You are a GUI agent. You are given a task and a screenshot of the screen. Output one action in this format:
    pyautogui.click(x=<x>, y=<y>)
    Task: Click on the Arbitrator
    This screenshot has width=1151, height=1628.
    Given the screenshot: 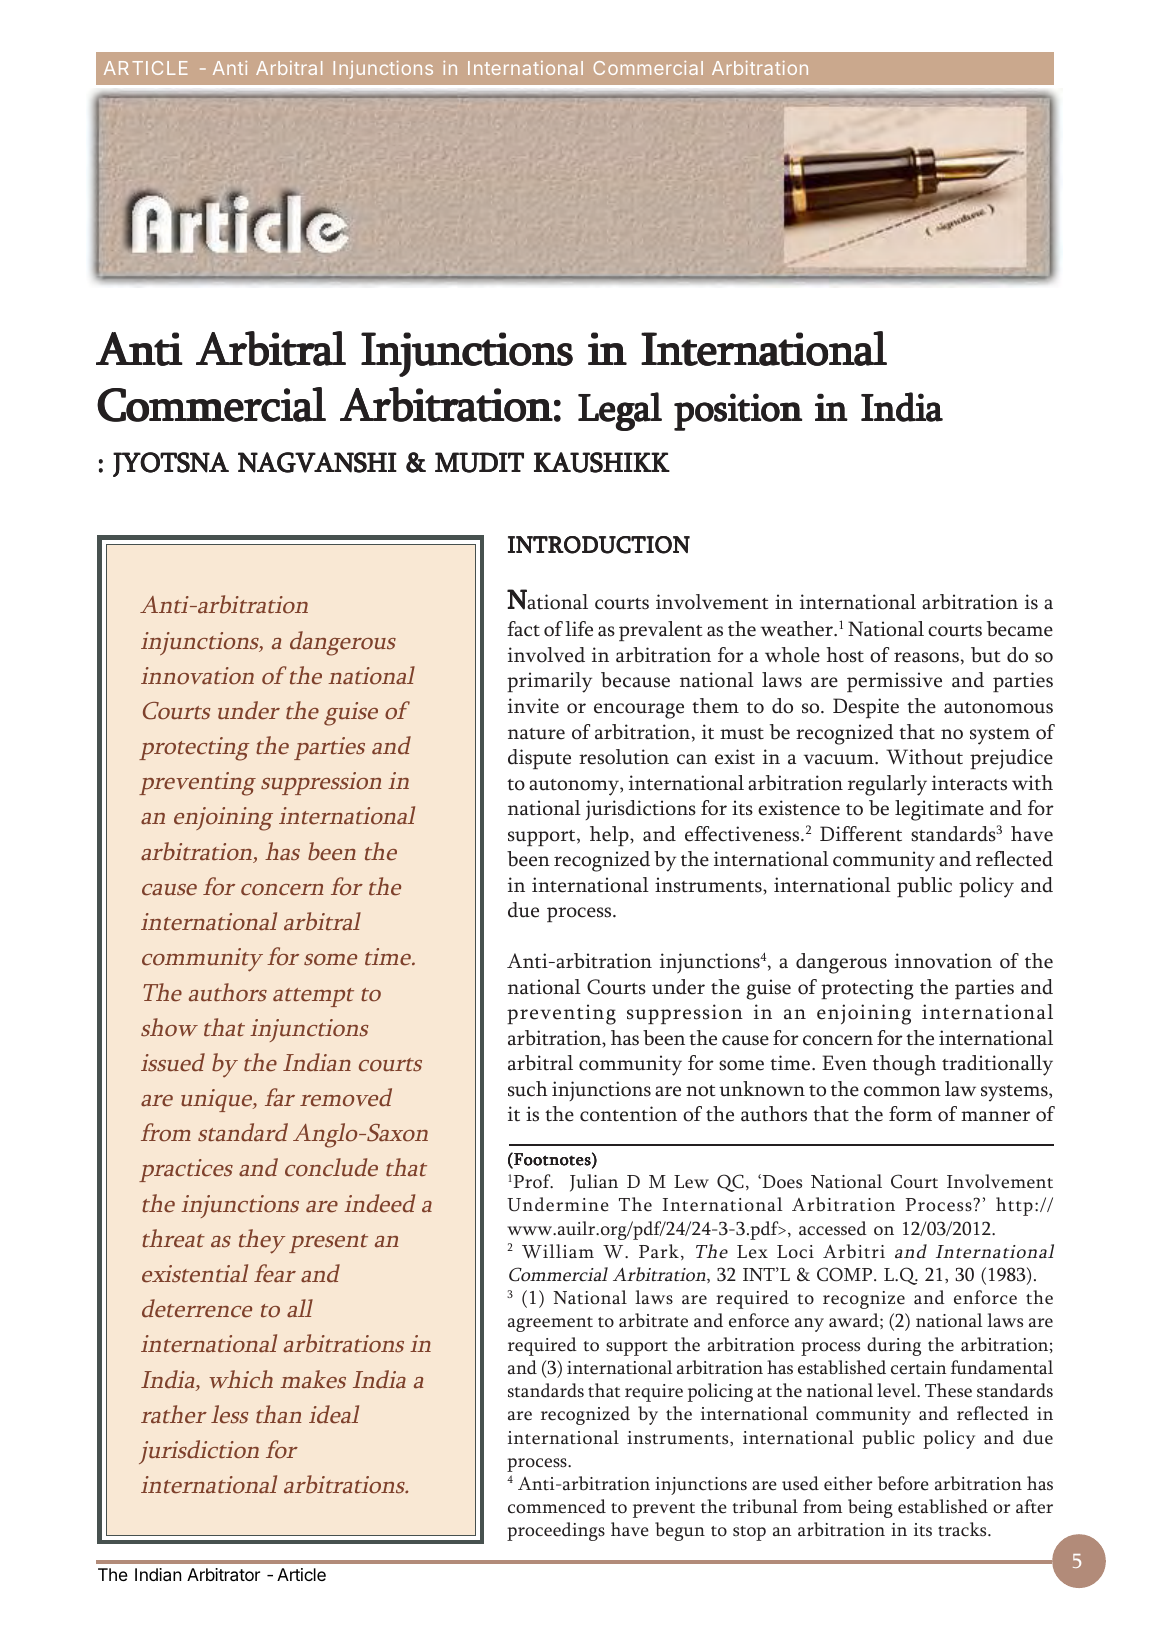 What is the action you would take?
    pyautogui.click(x=223, y=1574)
